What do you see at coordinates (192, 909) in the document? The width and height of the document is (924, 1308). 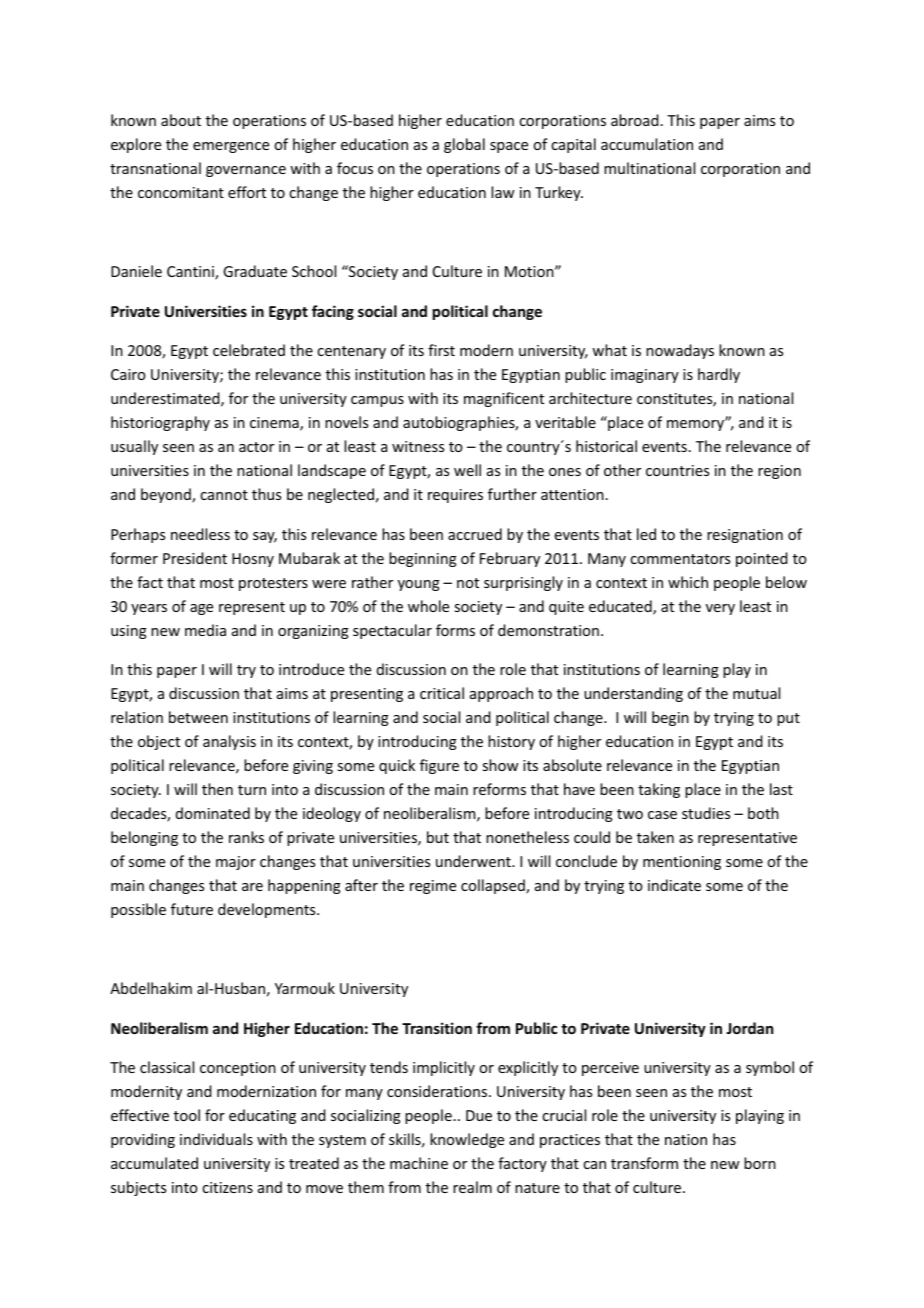 I see `future` at bounding box center [192, 909].
